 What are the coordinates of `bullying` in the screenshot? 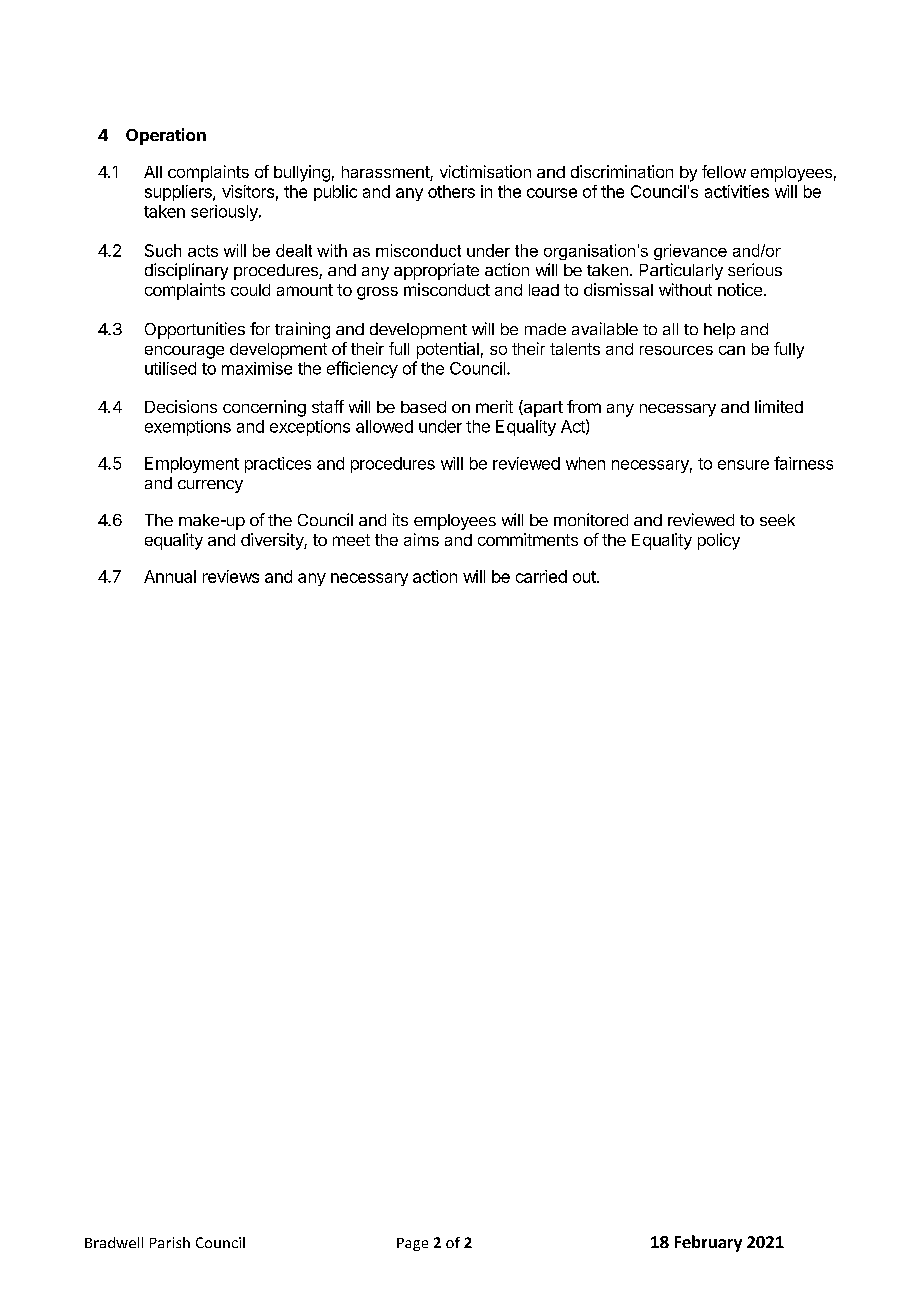 It's located at (302, 173).
